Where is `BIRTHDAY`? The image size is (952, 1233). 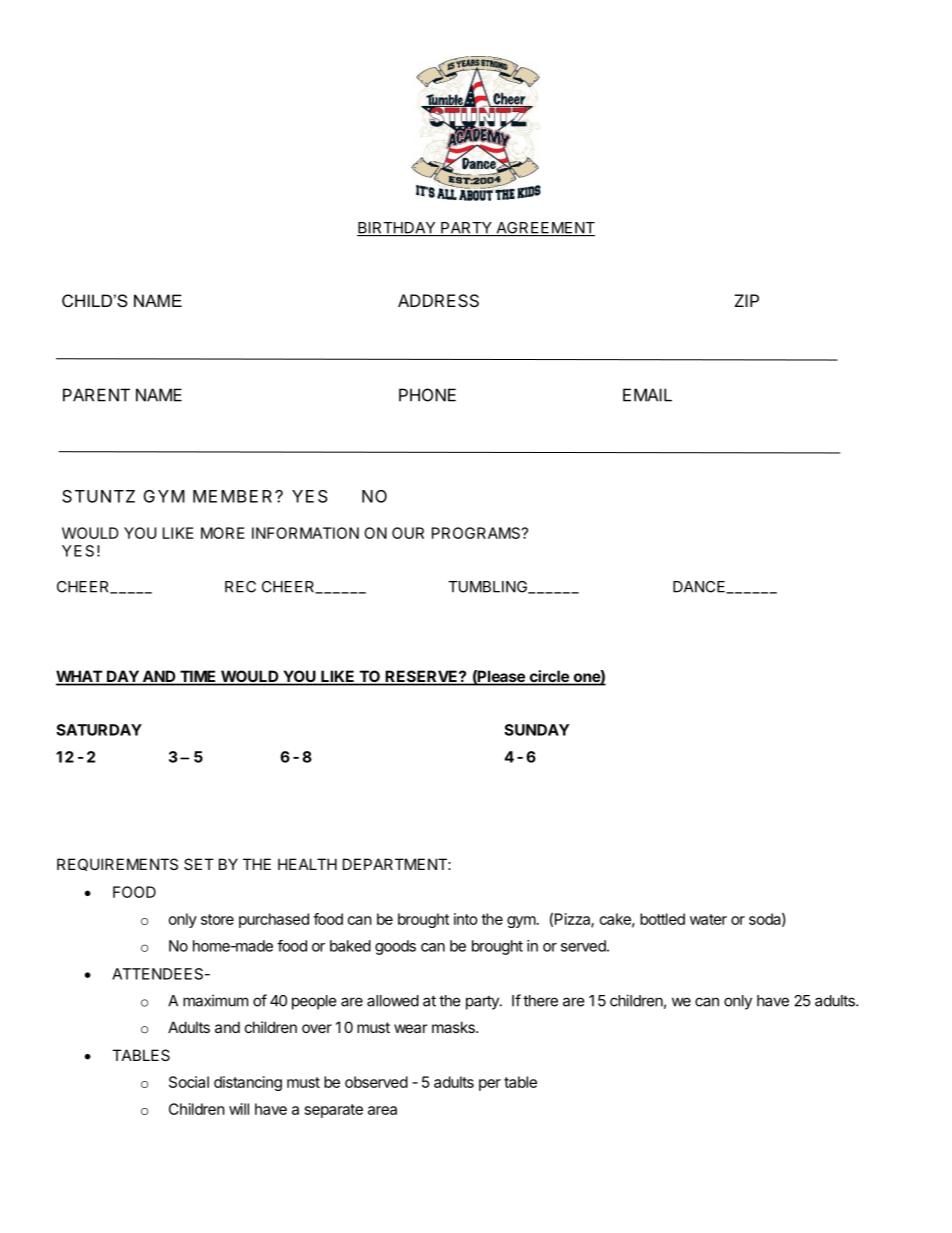 BIRTHDAY is located at coordinates (397, 229).
